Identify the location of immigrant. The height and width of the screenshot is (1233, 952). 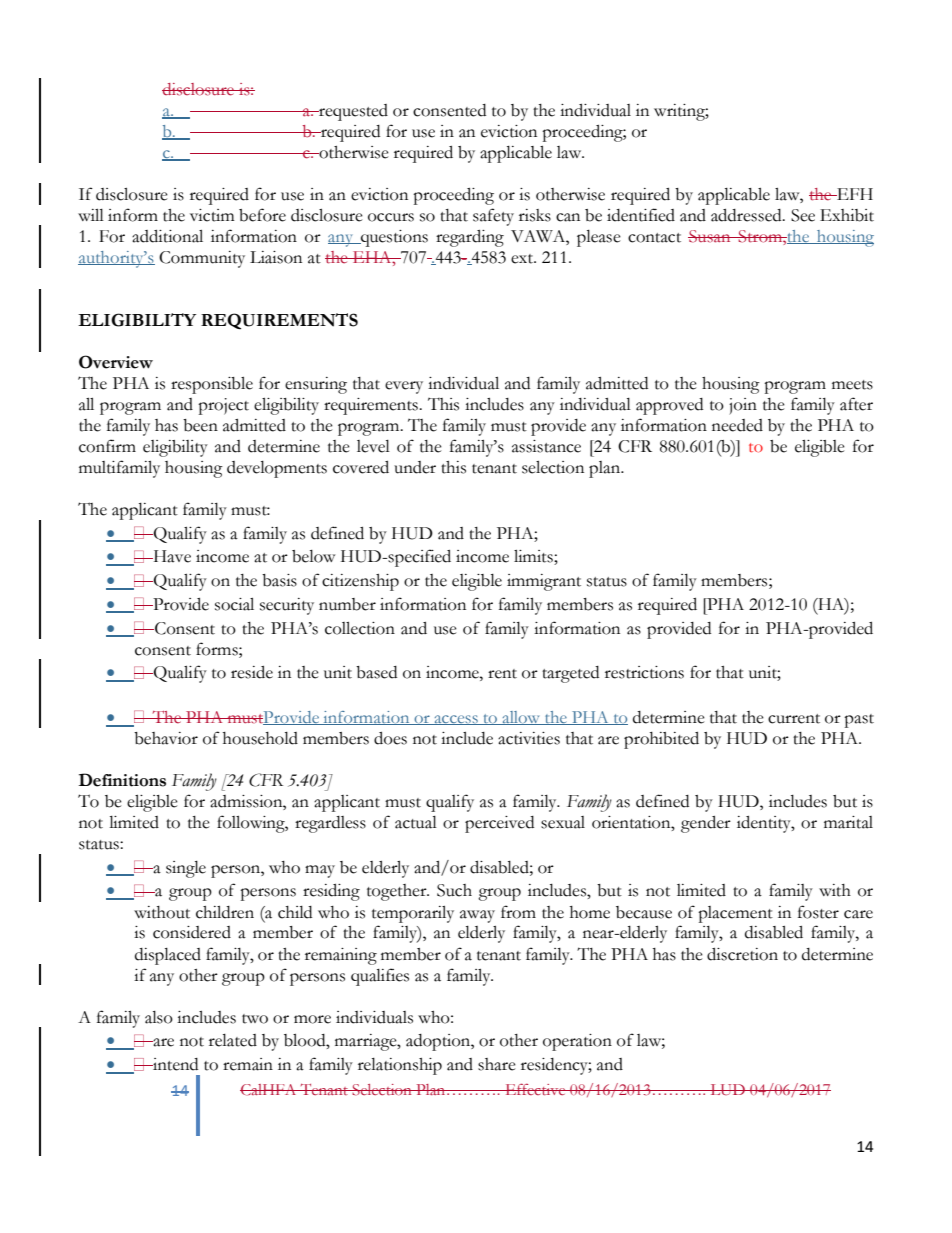
(544, 582).
